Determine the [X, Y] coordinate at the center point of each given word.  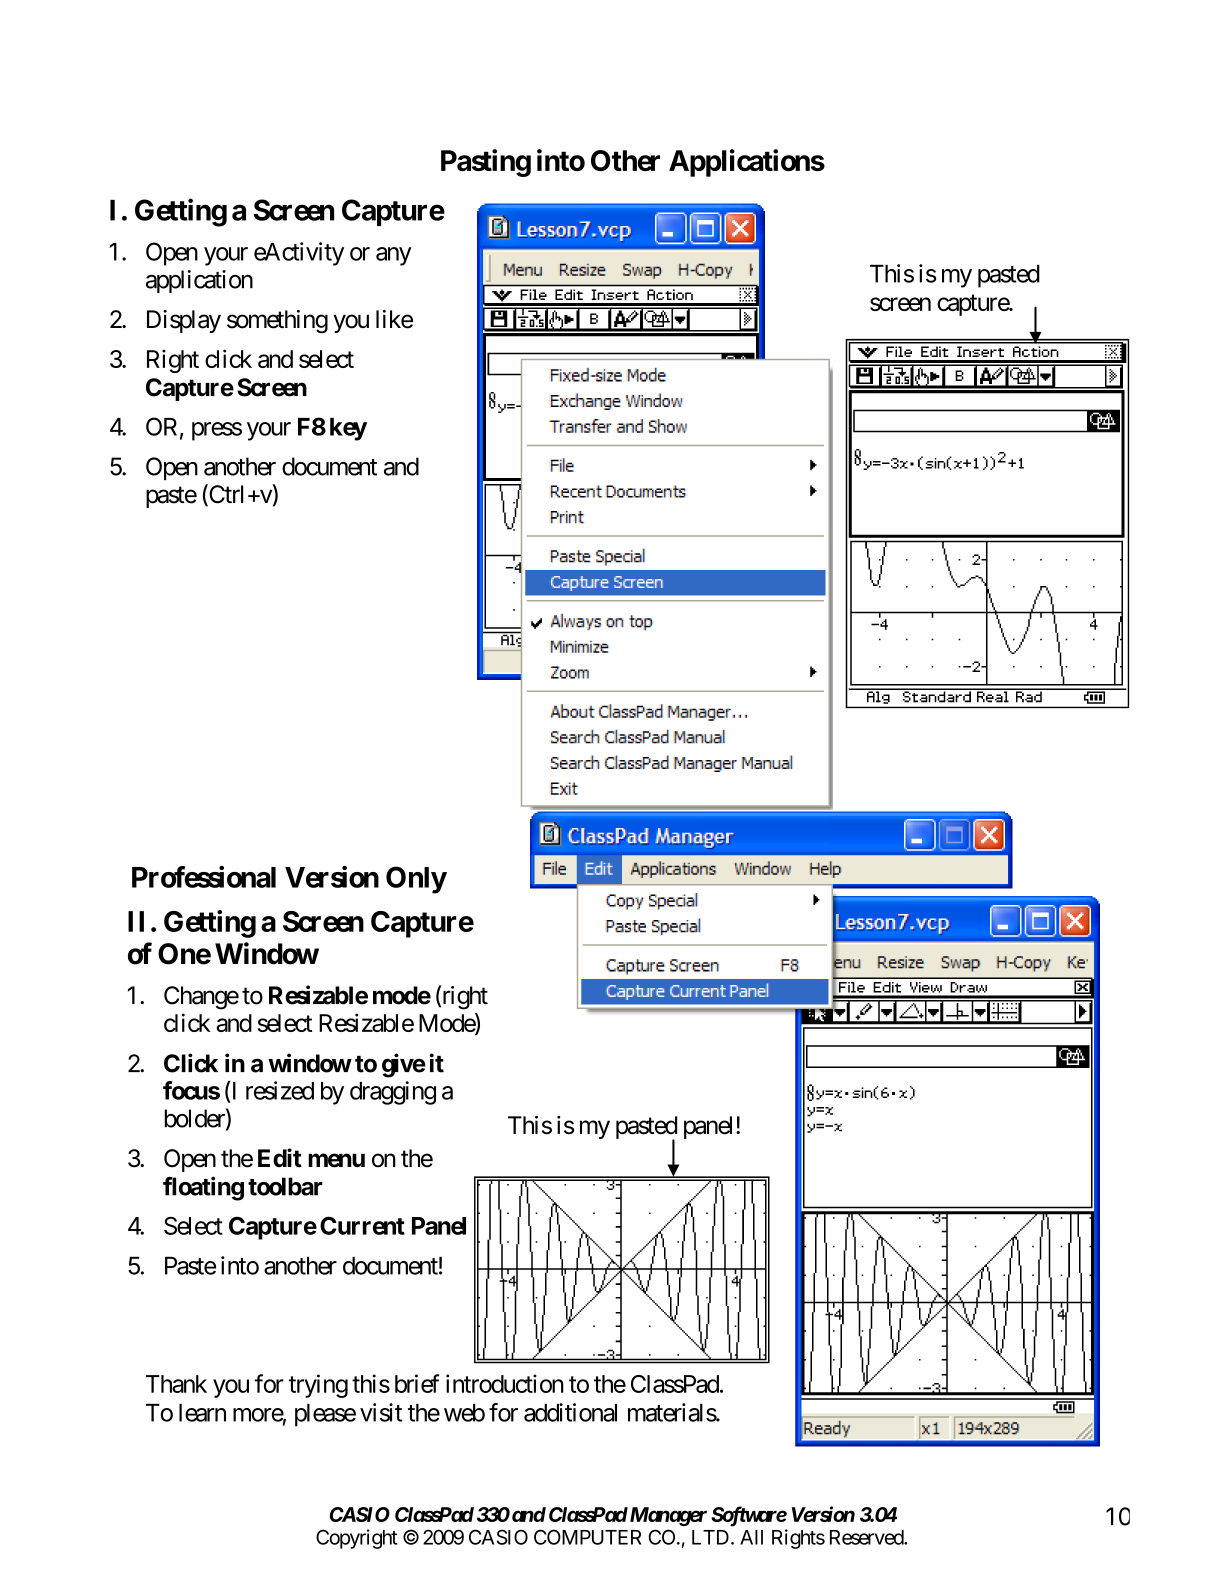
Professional [204, 877]
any [394, 256]
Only [416, 880]
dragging [393, 1093]
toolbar [285, 1186]
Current [362, 1225]
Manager [667, 1516]
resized [280, 1090]
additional [570, 1412]
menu [336, 1160]
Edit [280, 1157]
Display [184, 321]
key [348, 429]
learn [202, 1413]
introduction [505, 1383]
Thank [176, 1384]
